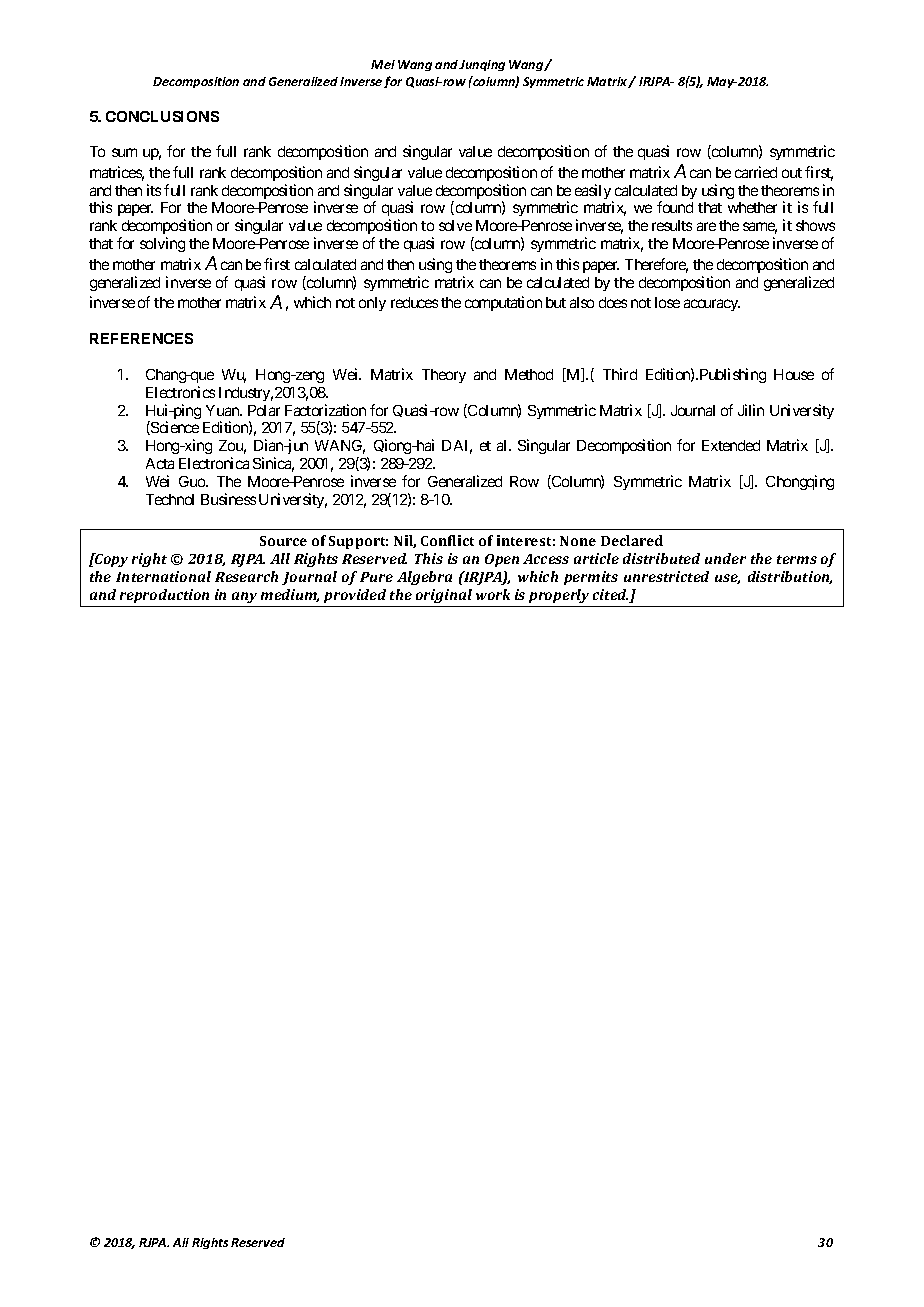  Describe the element at coordinates (756, 172) in the document. I see `carried` at that location.
